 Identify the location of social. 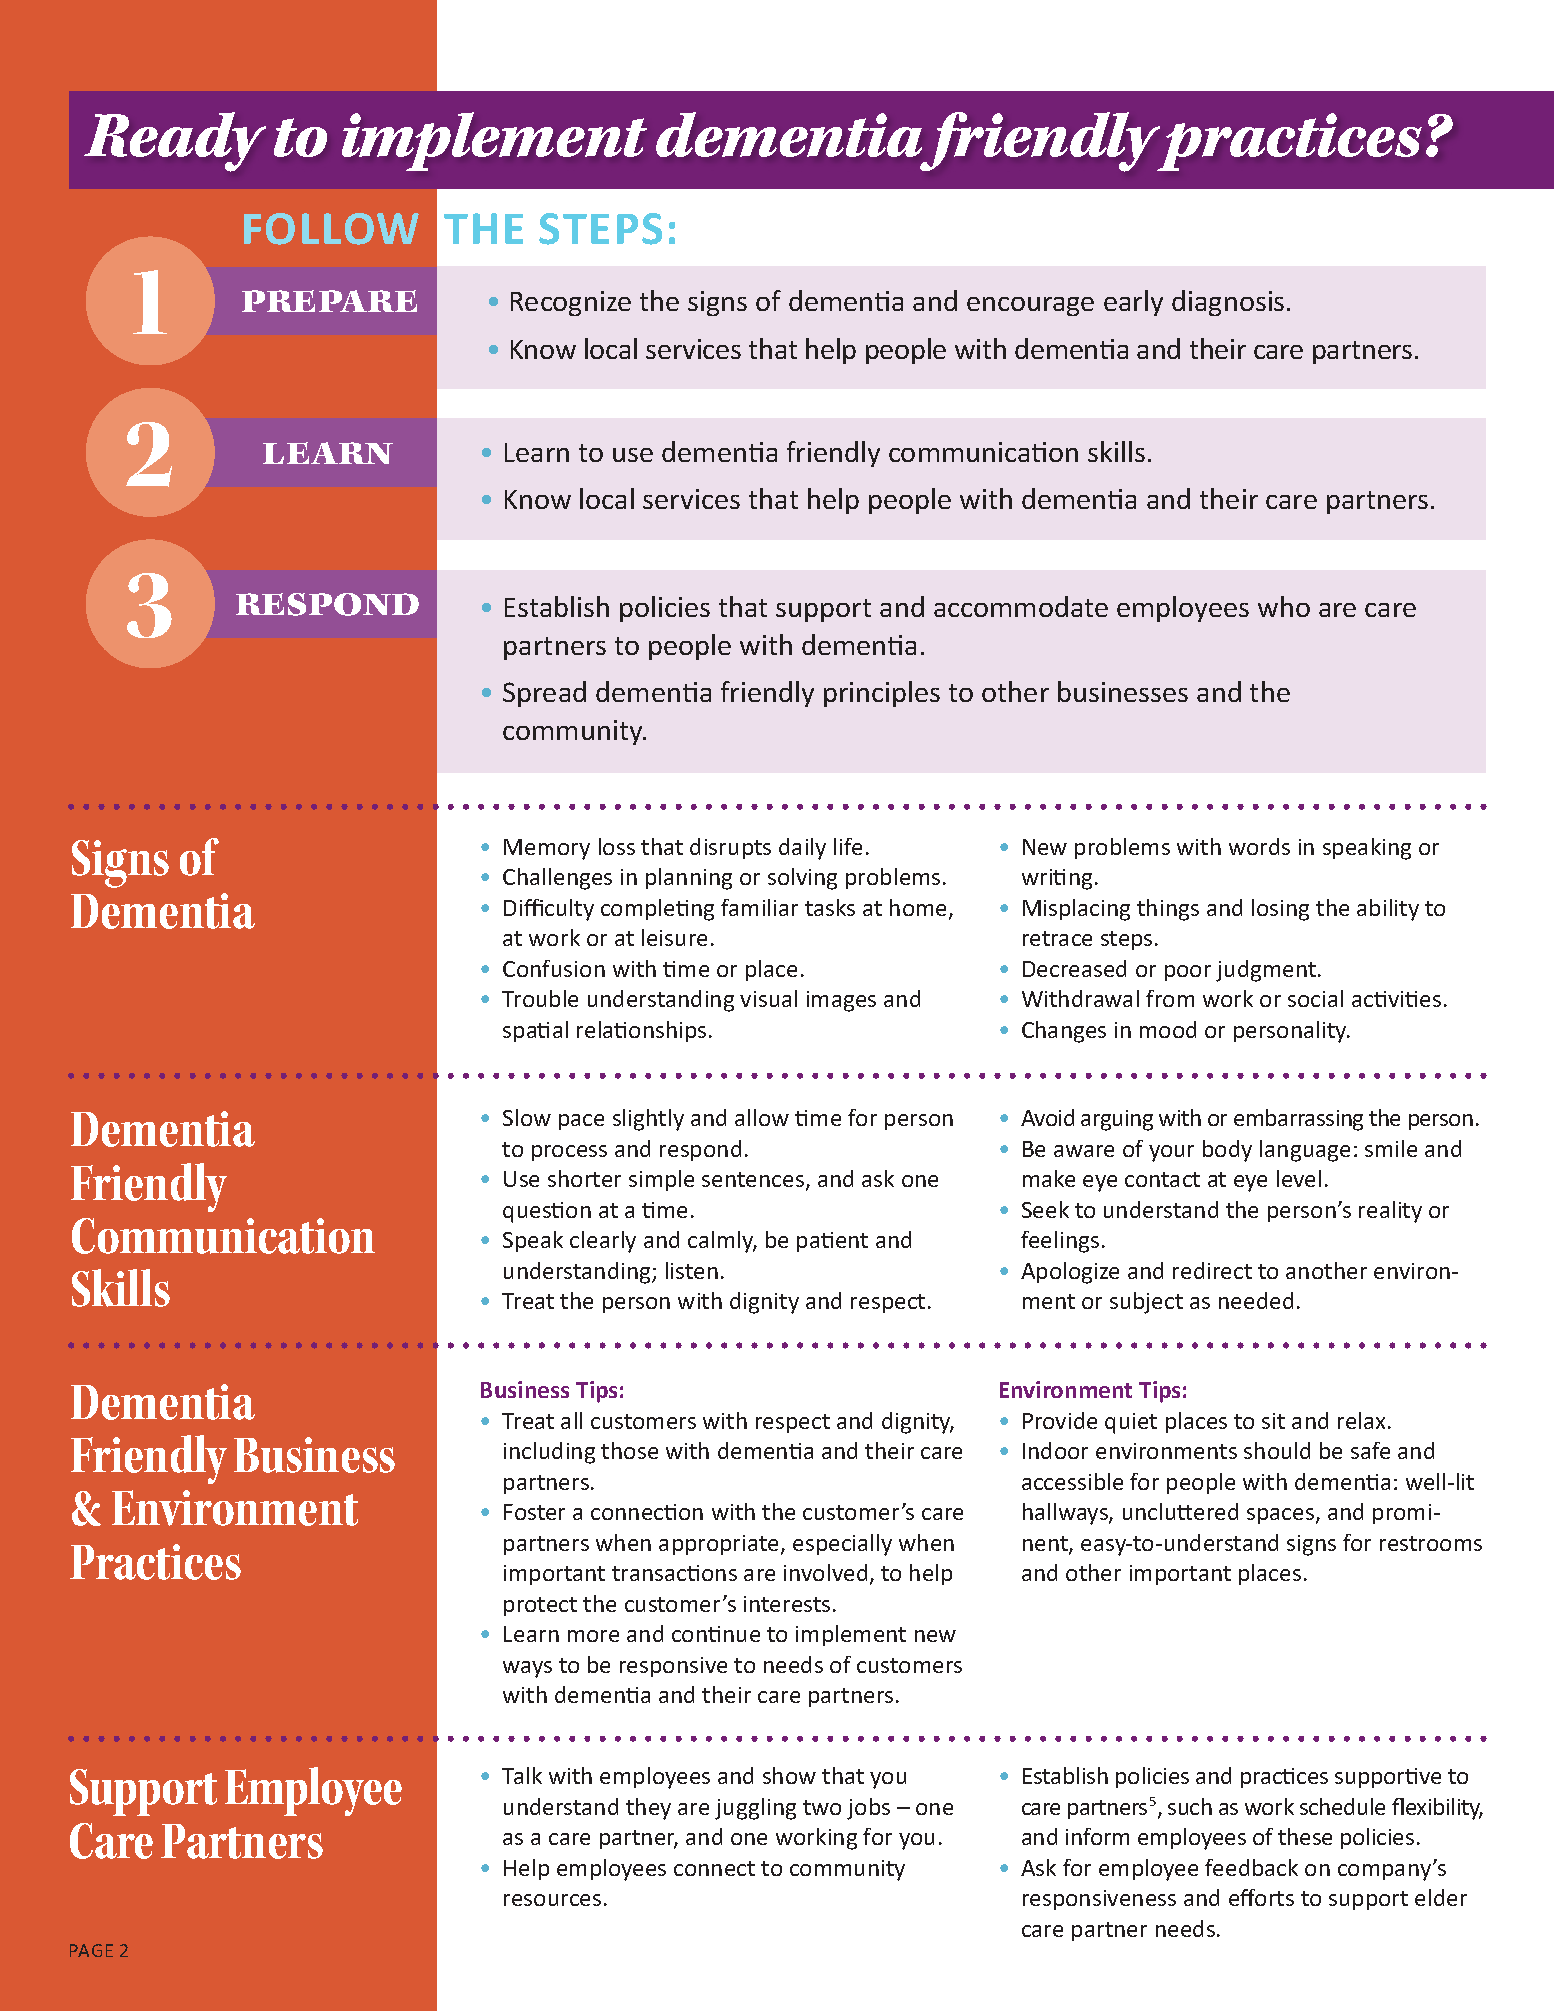
(1315, 998).
